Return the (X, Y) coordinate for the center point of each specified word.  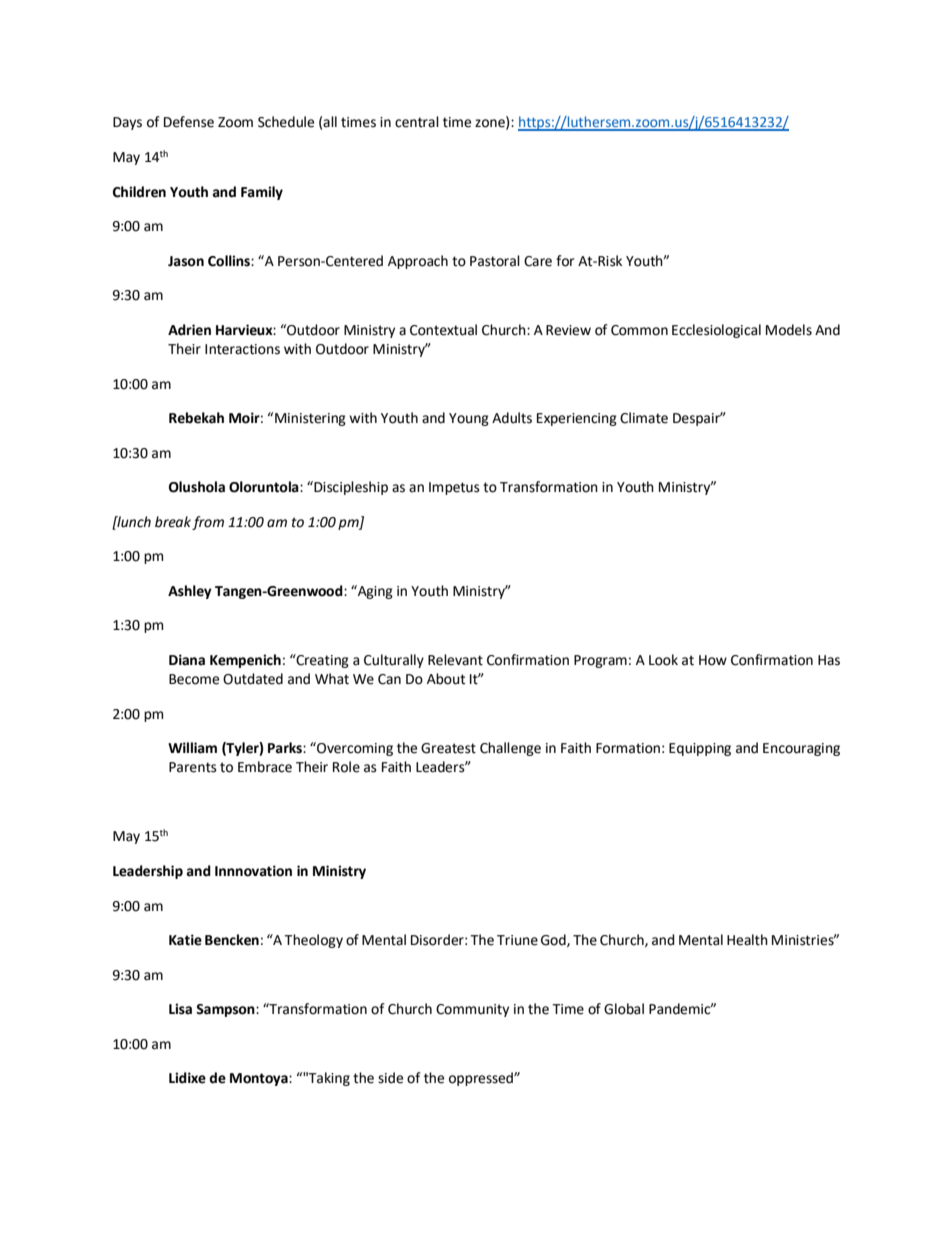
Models (789, 330)
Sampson (226, 1010)
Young (469, 419)
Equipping (700, 749)
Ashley (190, 592)
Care (538, 261)
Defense (189, 122)
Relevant (455, 660)
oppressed (482, 1079)
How (713, 660)
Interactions (242, 349)
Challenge (510, 749)
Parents (193, 767)
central (417, 122)
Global (624, 1009)
